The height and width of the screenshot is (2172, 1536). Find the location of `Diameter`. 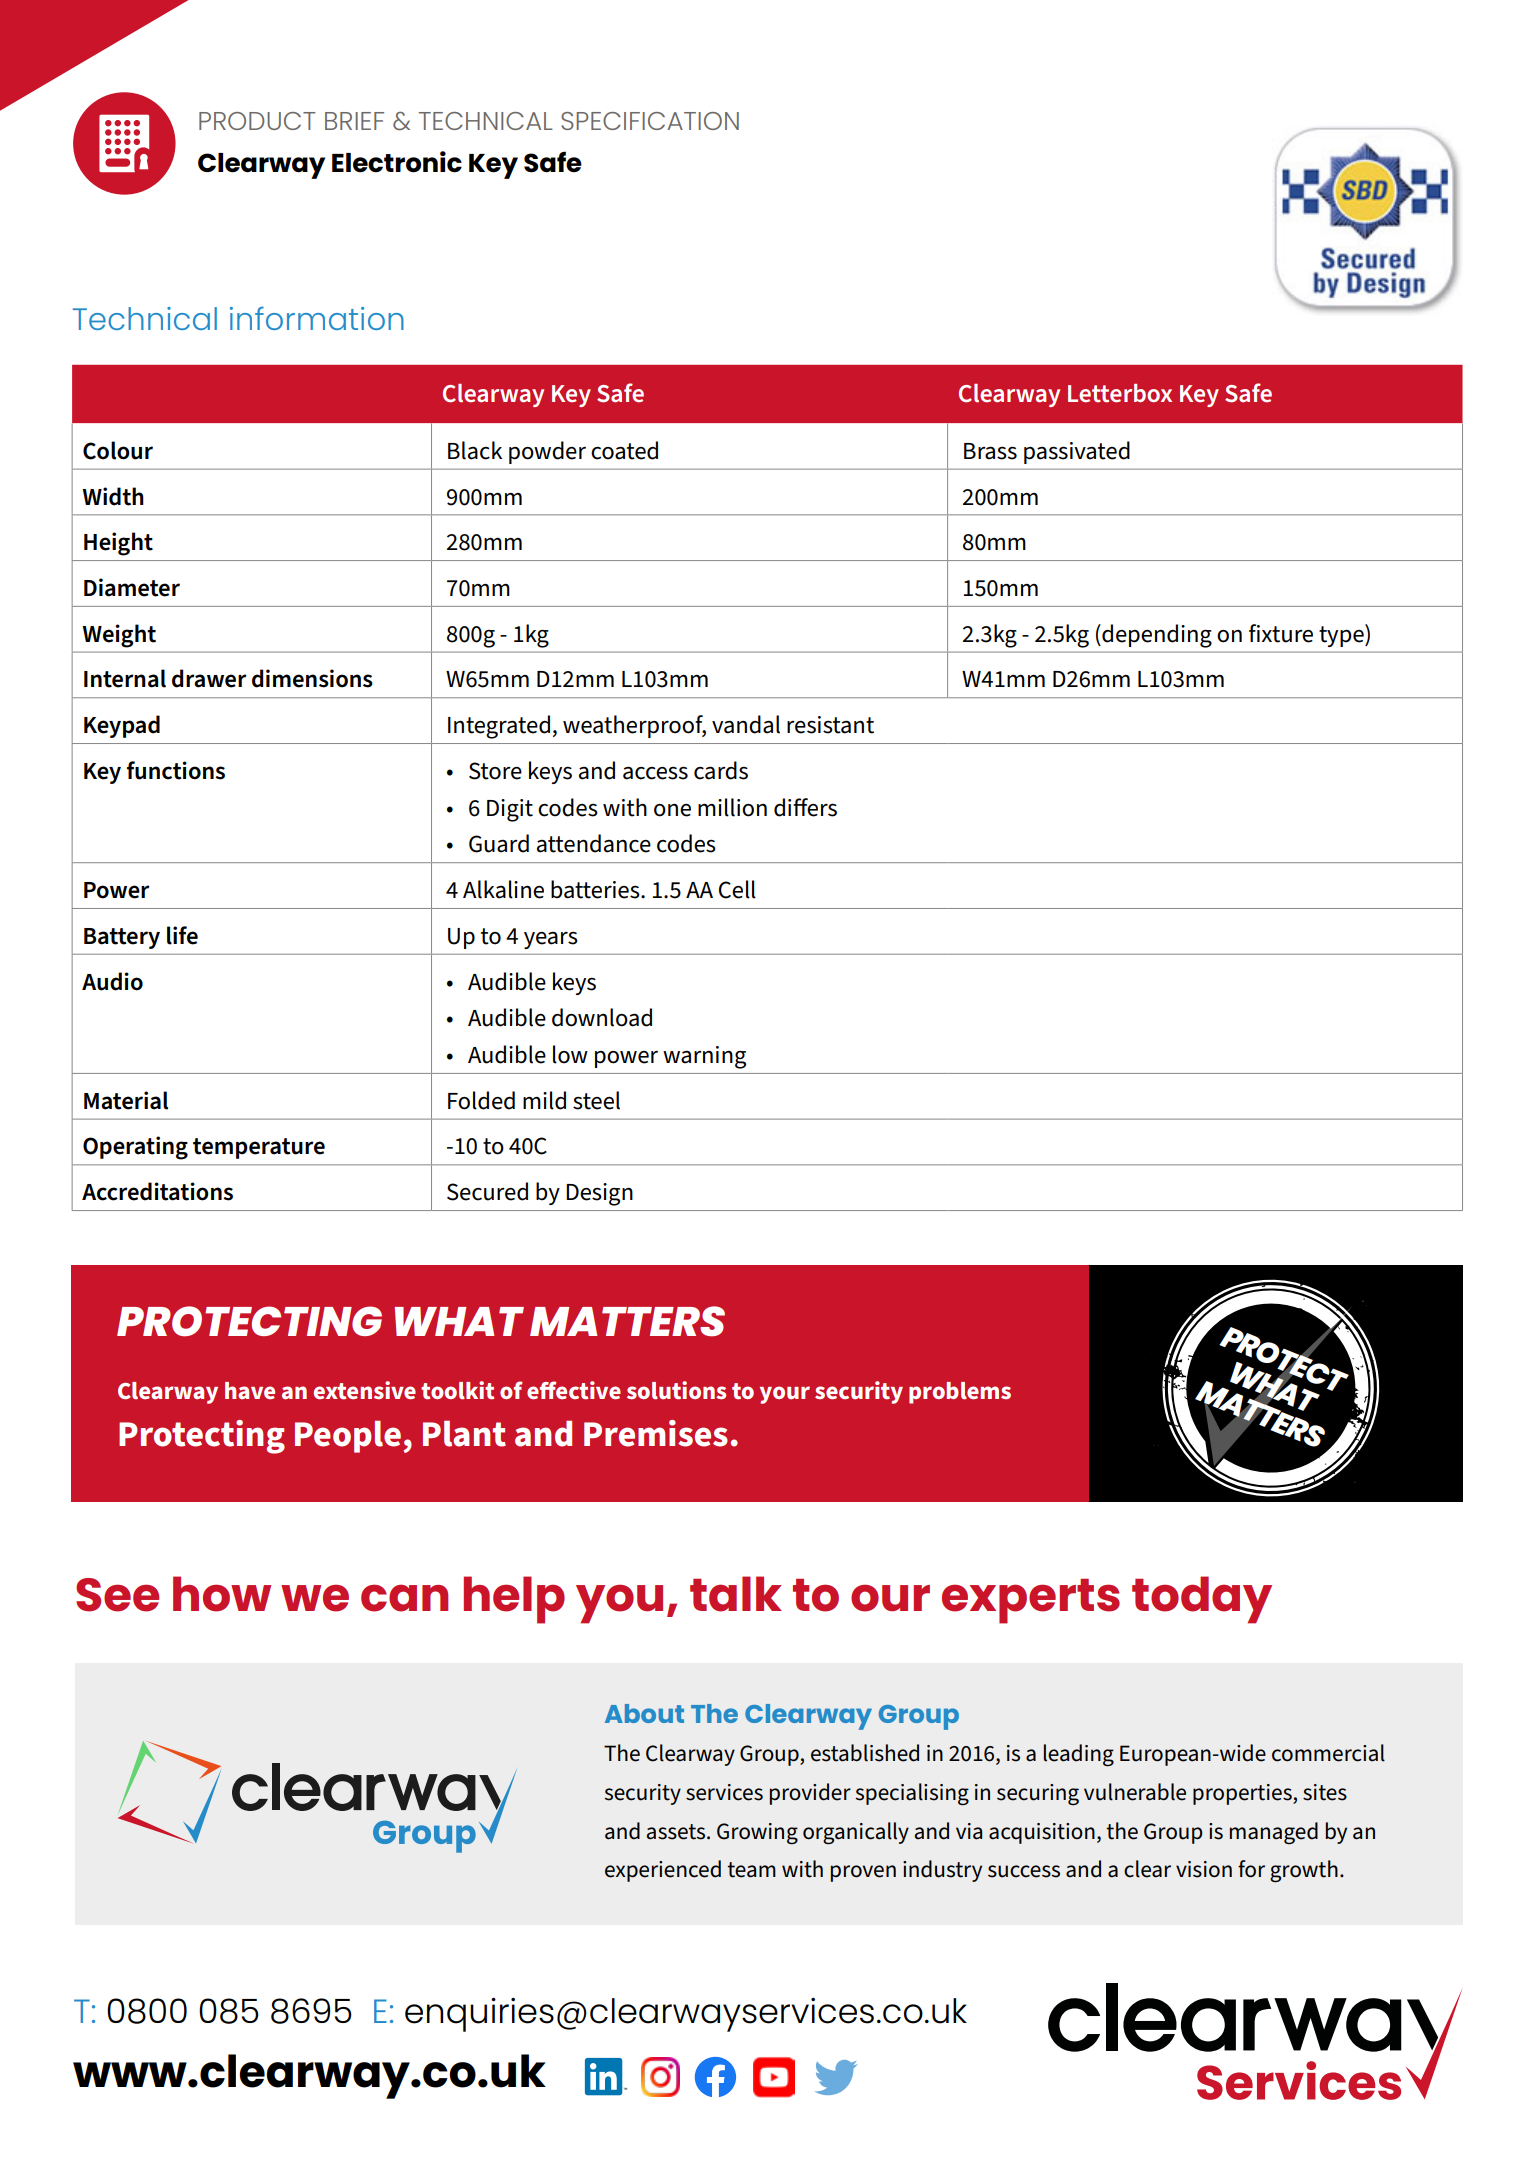

Diameter is located at coordinates (132, 587).
